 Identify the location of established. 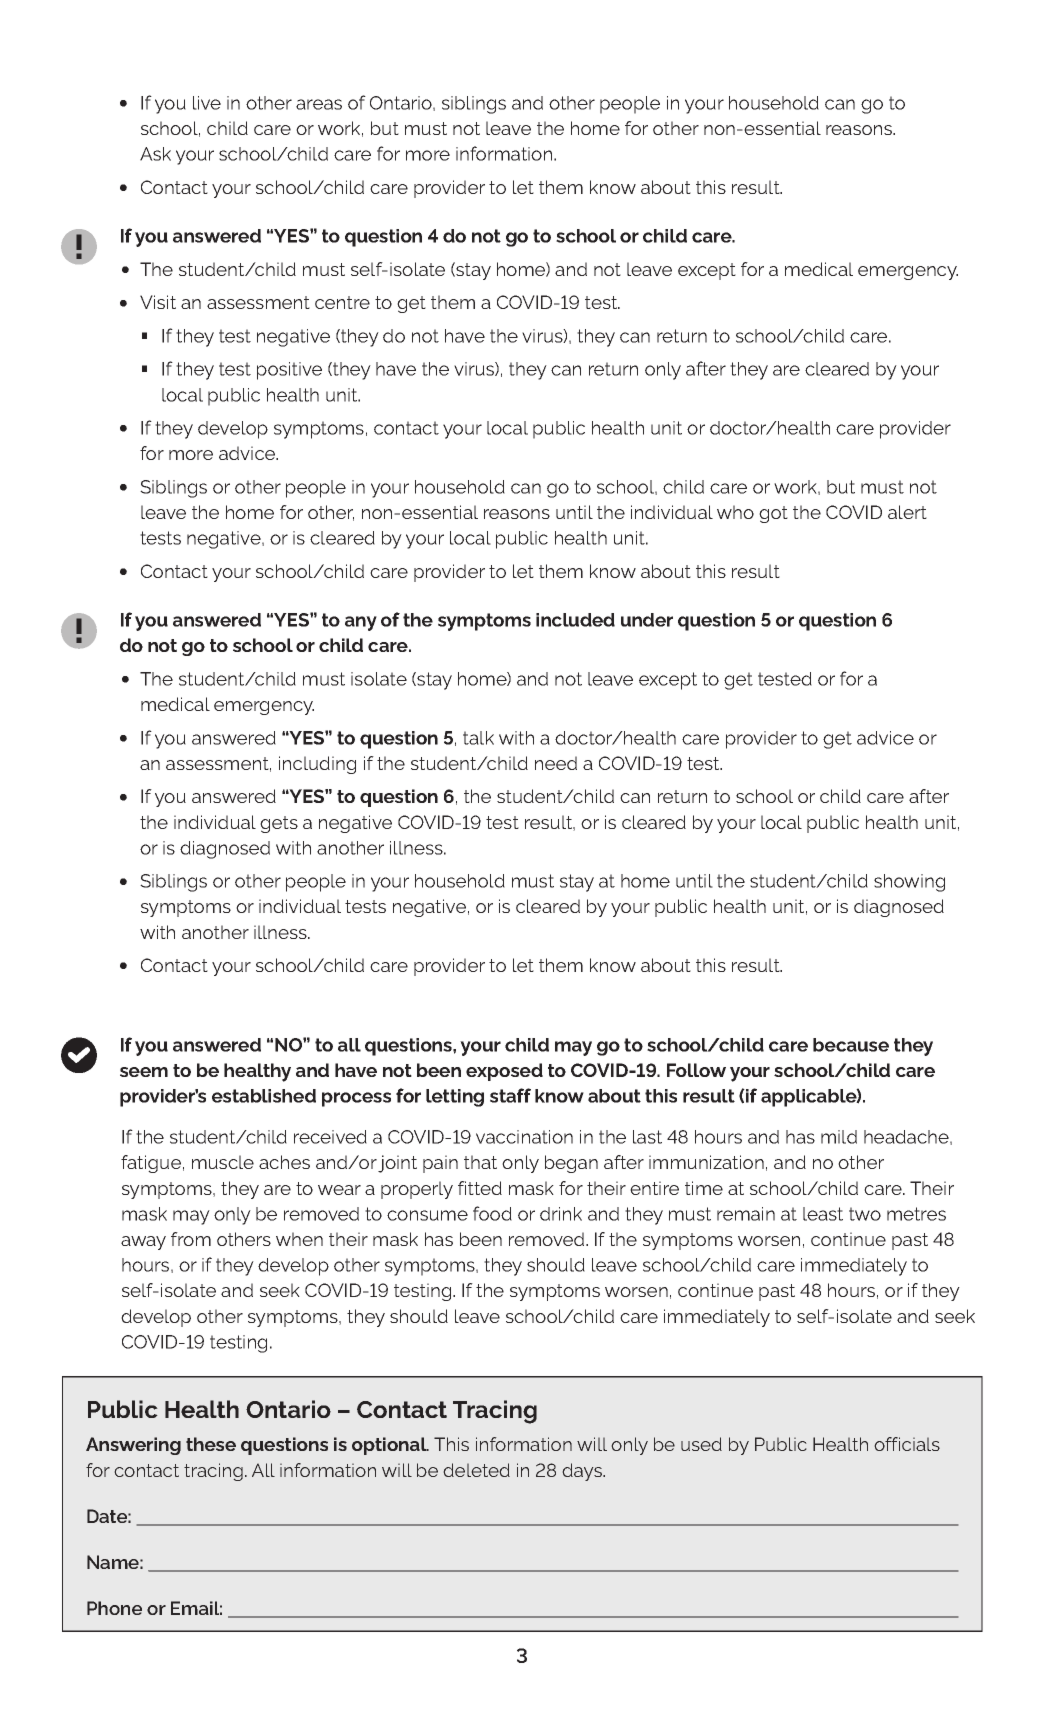
(264, 1096).
